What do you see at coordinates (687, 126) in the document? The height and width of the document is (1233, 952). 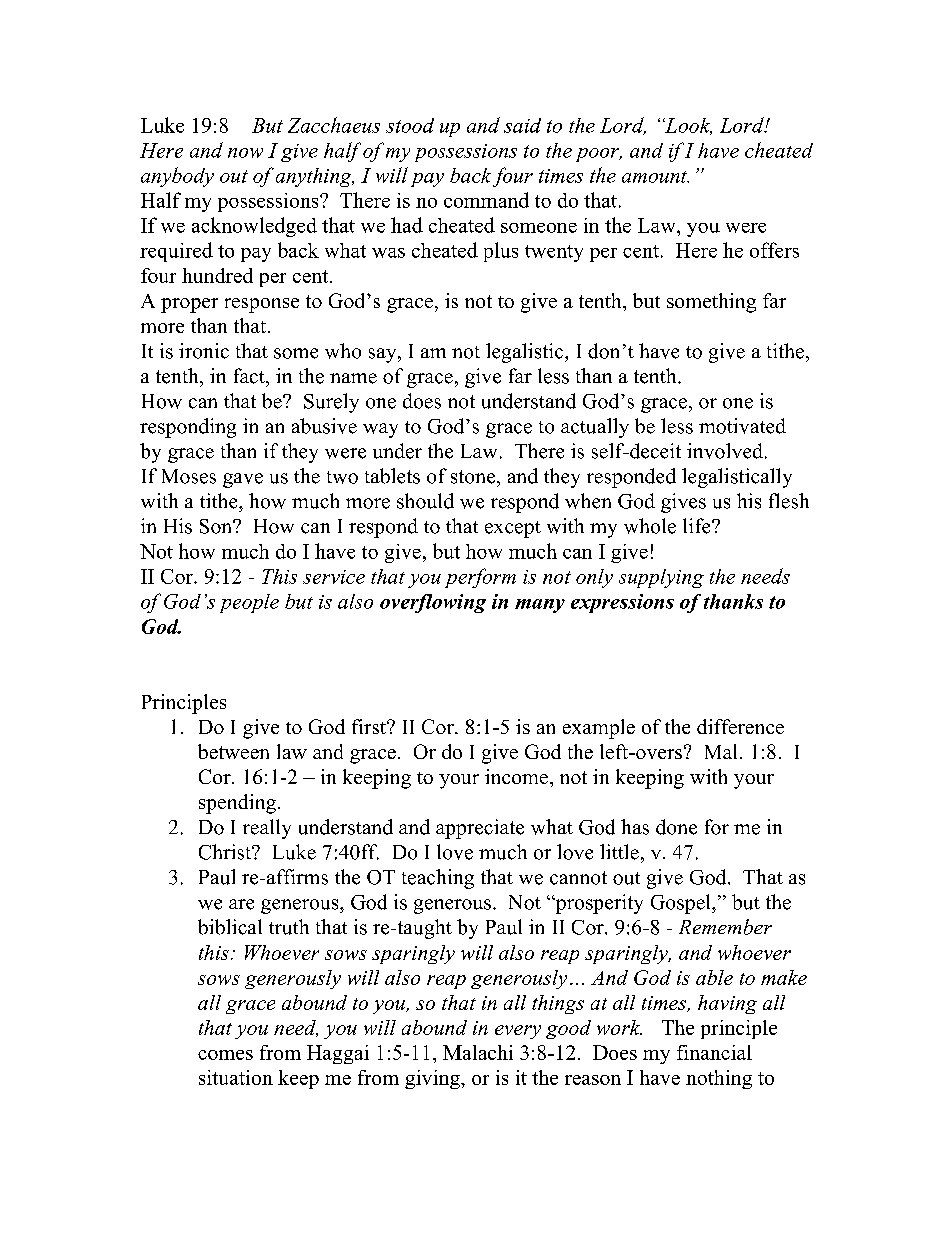 I see `Look` at bounding box center [687, 126].
